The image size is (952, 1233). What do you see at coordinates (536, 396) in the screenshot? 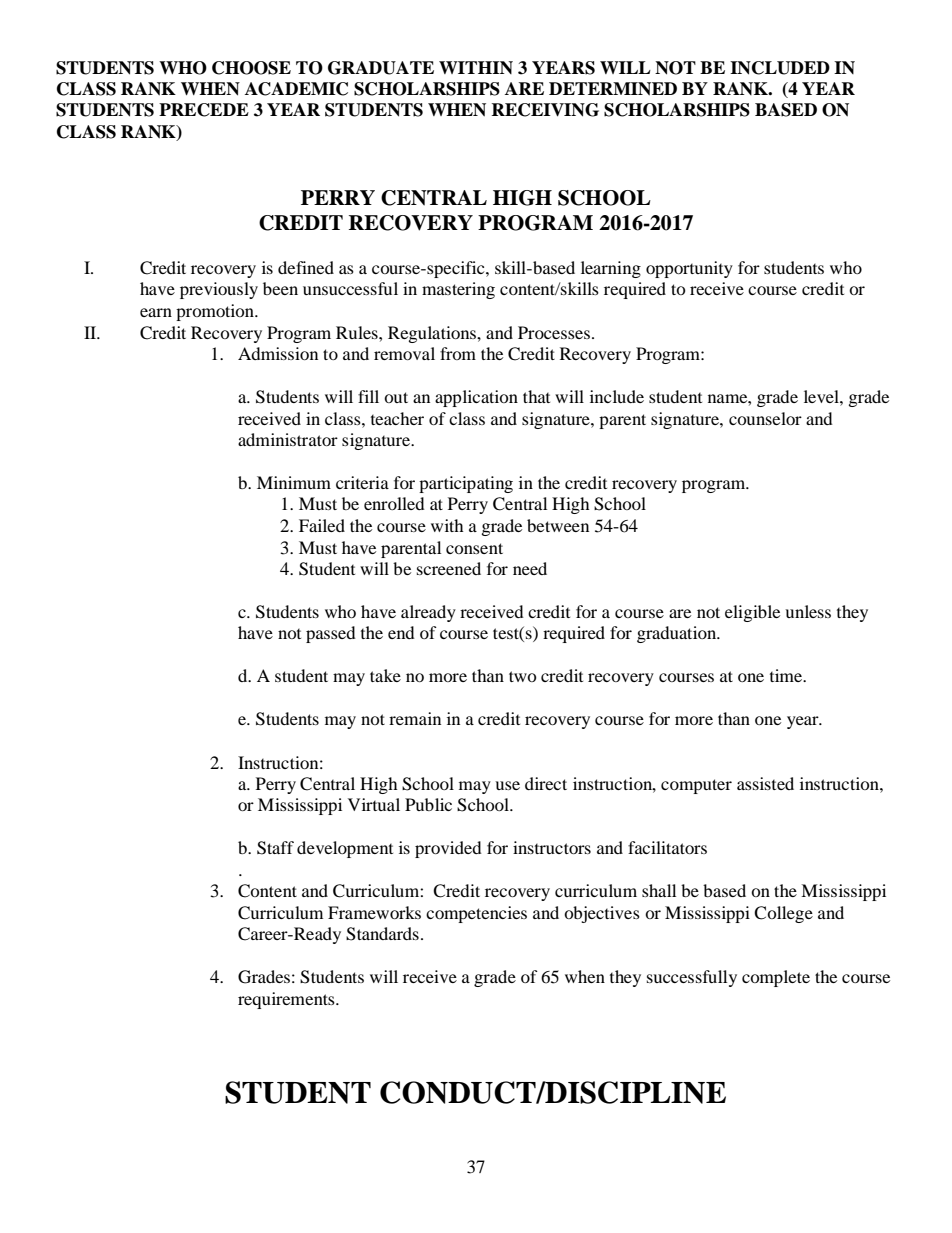
I see `that` at bounding box center [536, 396].
